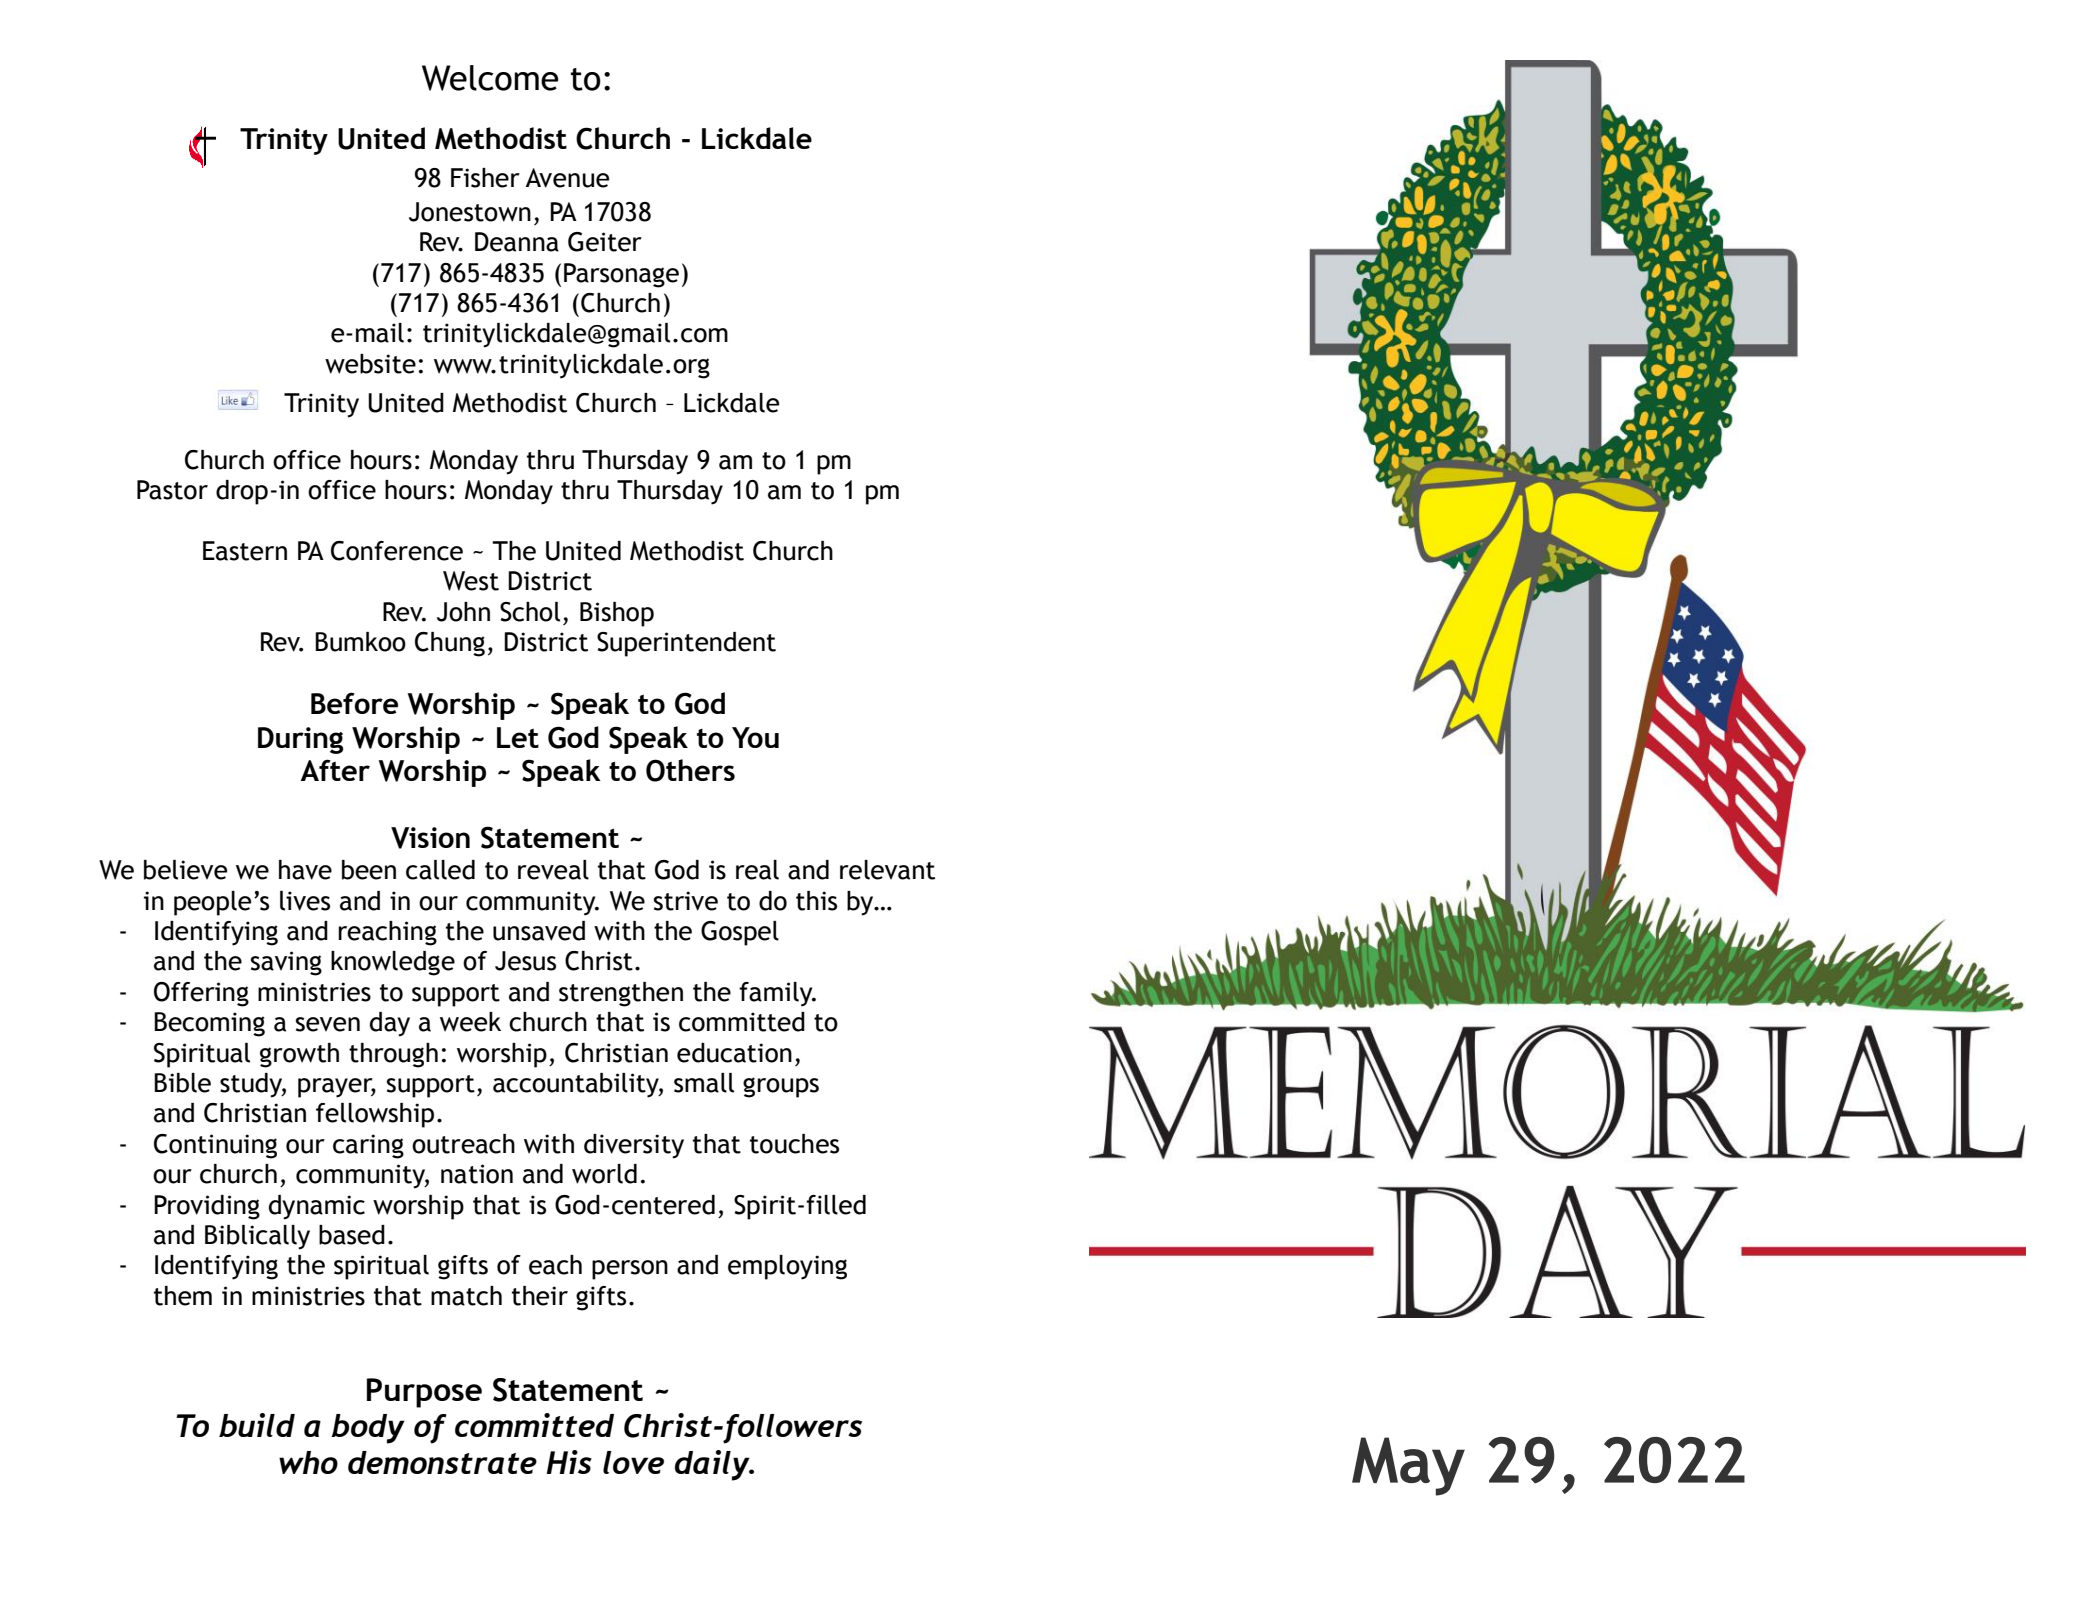  What do you see at coordinates (517, 242) in the document?
I see `Deanna` at bounding box center [517, 242].
